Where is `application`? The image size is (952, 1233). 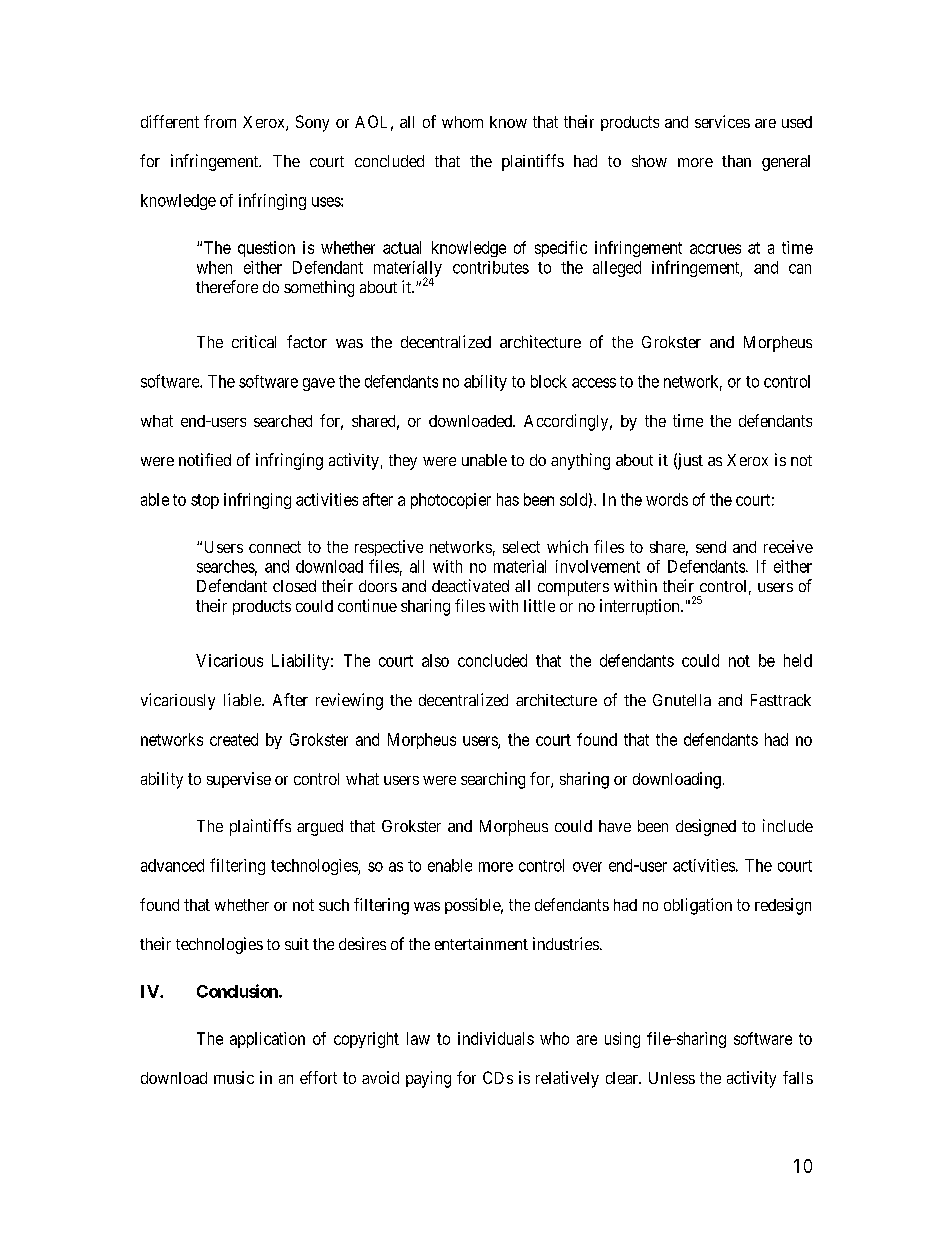 application is located at coordinates (267, 1040).
